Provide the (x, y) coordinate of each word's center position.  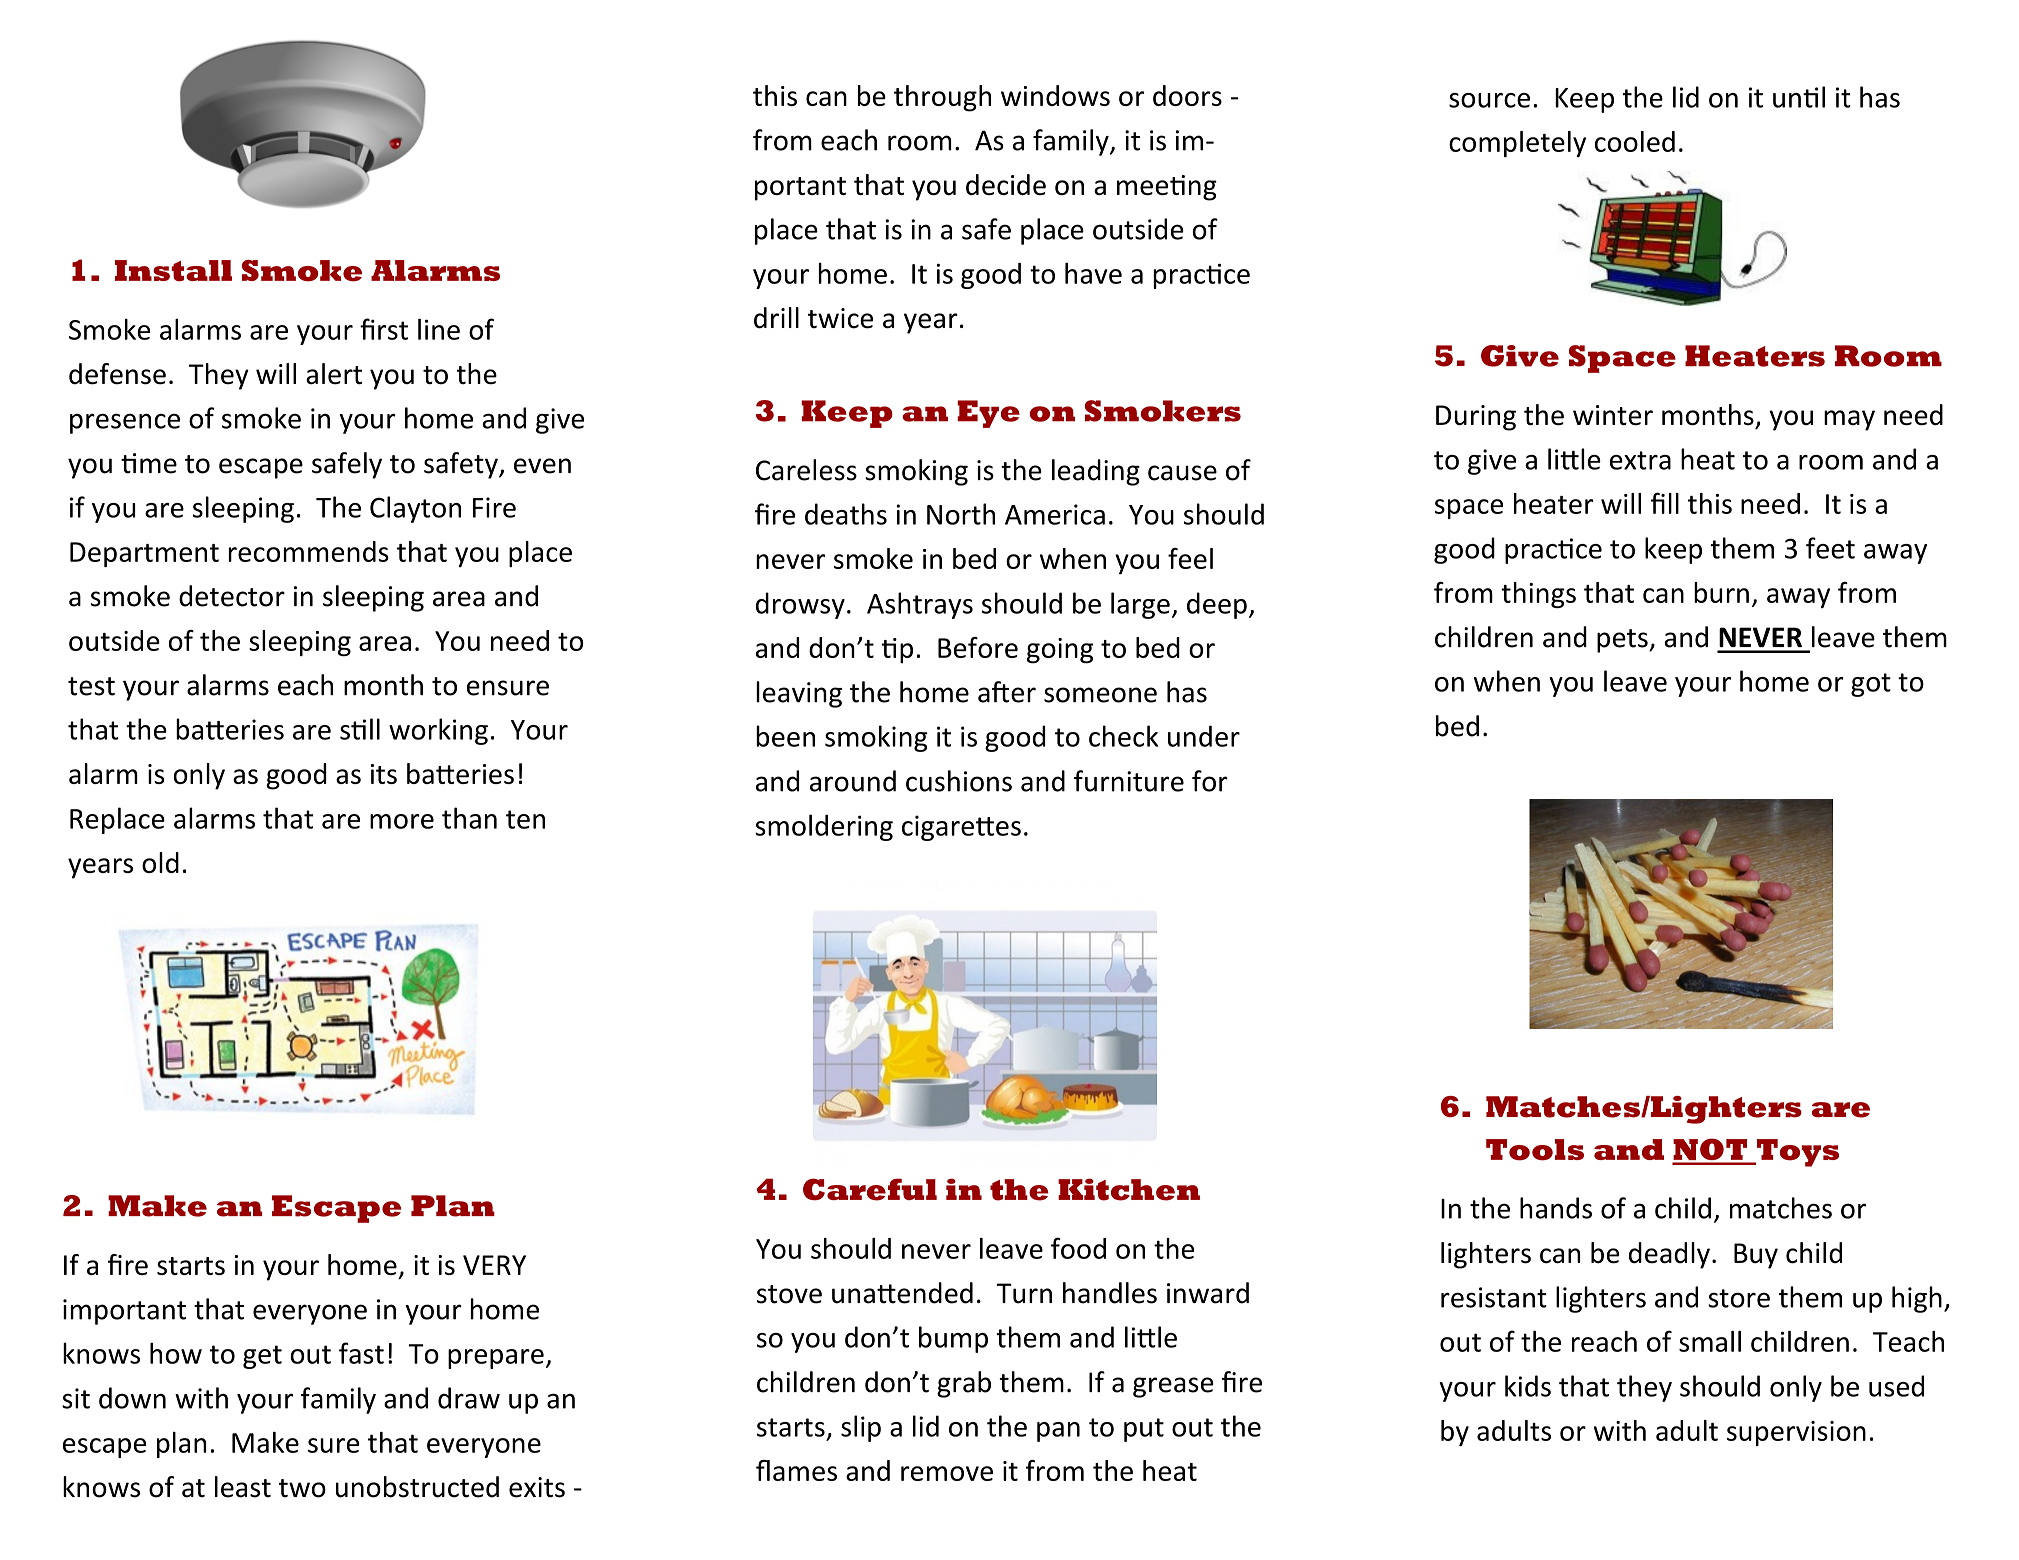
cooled (1635, 141)
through (942, 98)
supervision (1796, 1433)
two (302, 1488)
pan (1058, 1432)
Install (173, 271)
